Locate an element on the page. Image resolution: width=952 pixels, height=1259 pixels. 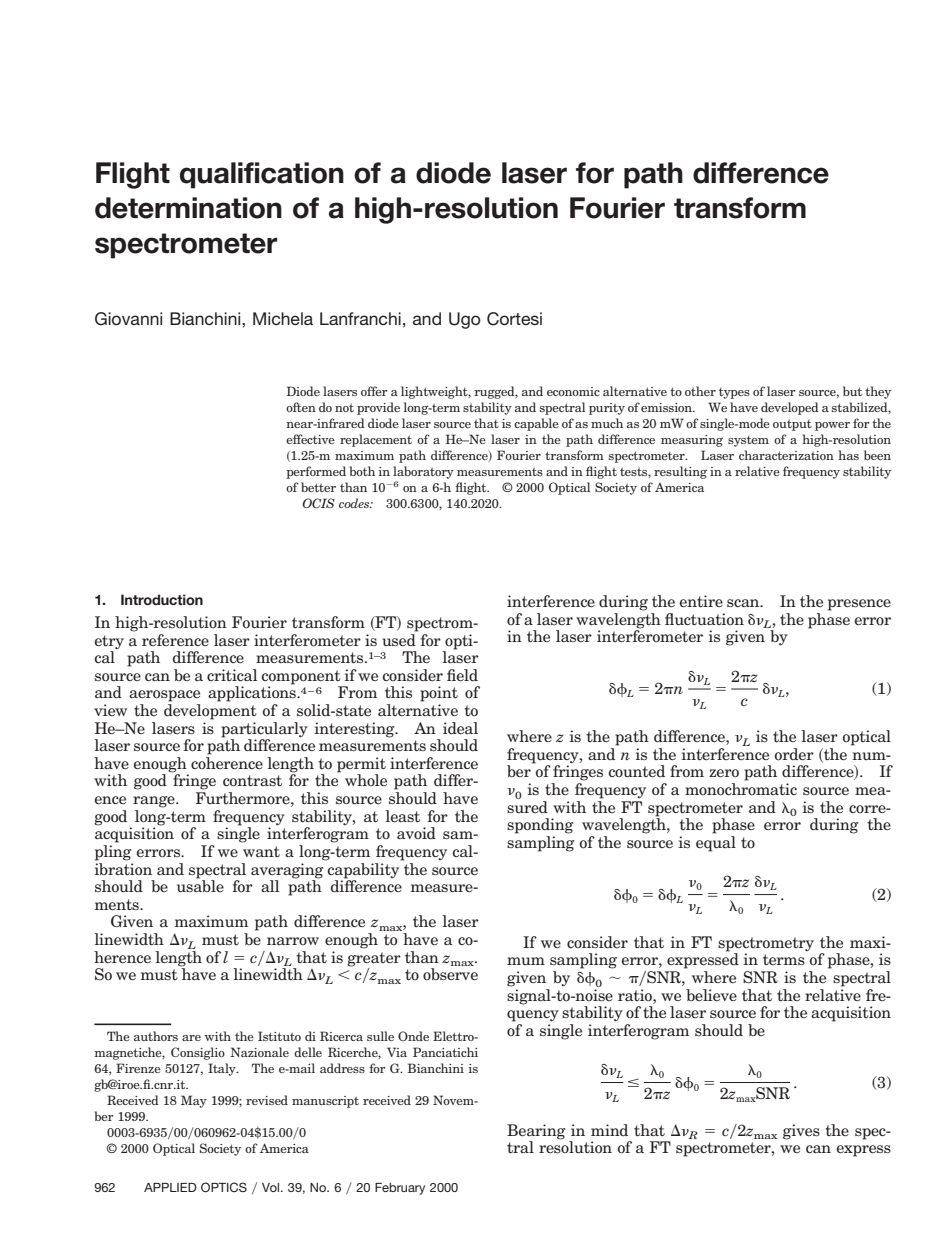
equal is located at coordinates (716, 844).
